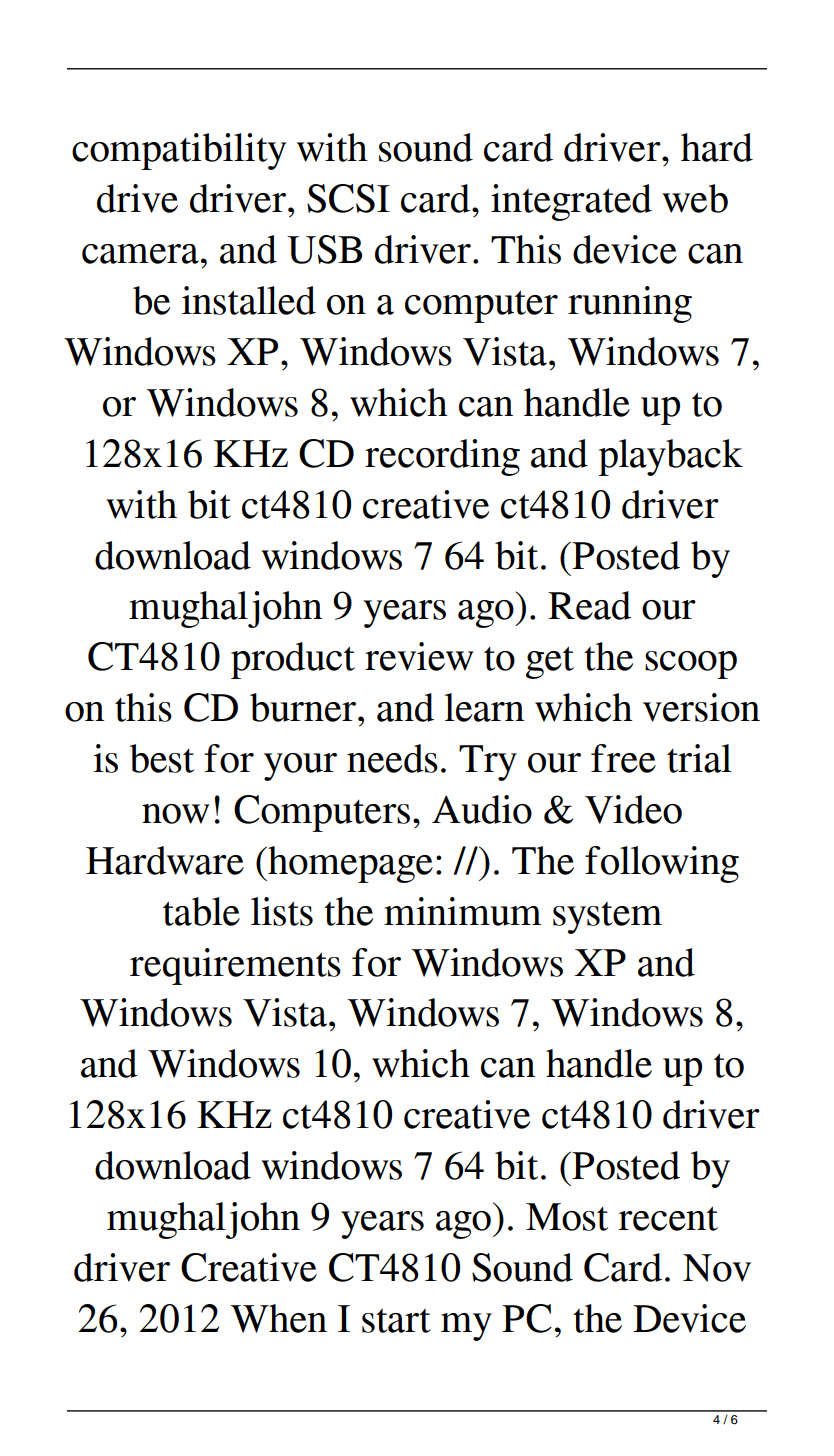 This screenshot has width=834, height=1456. Describe the element at coordinates (348, 198) in the screenshot. I see `SCSI` at that location.
